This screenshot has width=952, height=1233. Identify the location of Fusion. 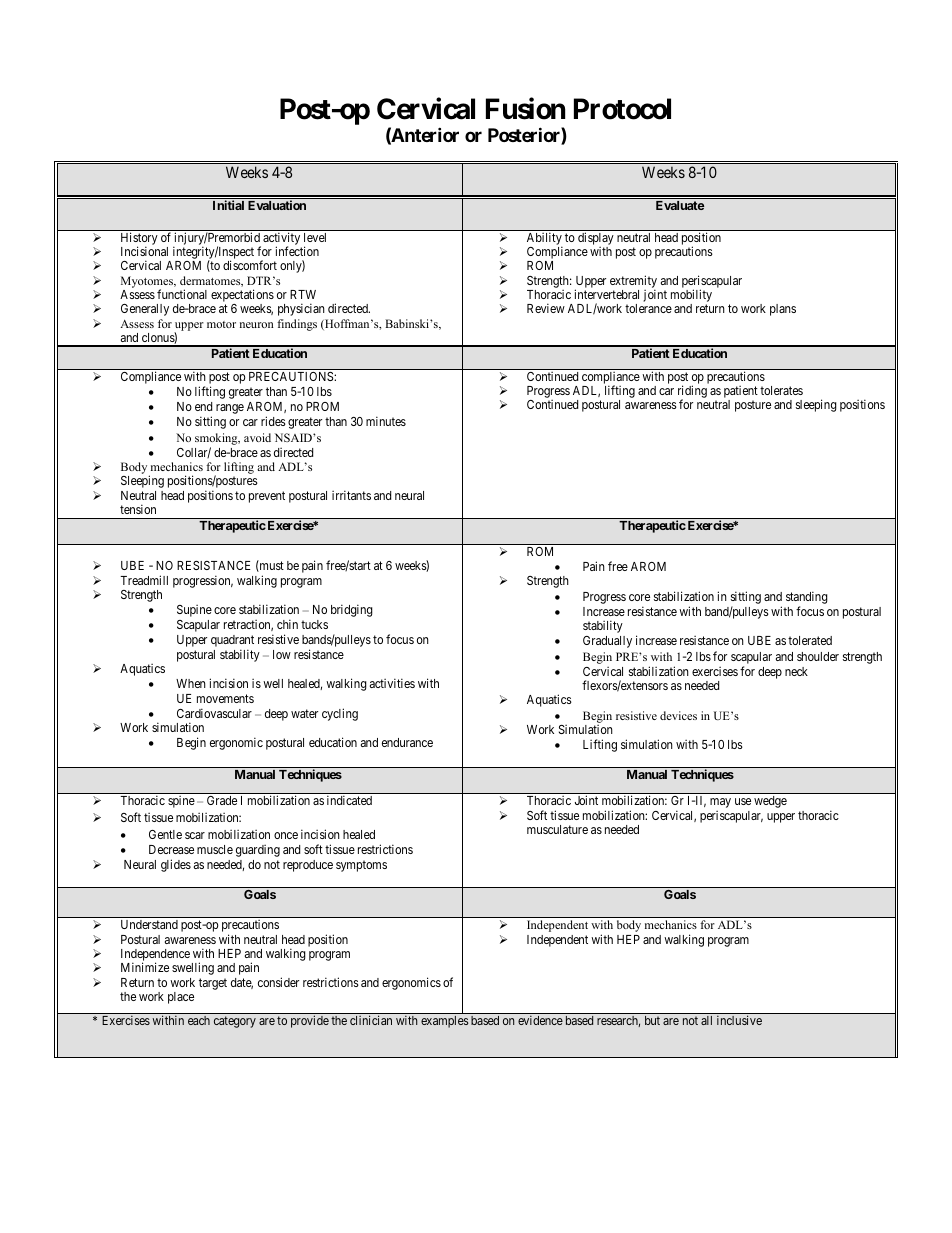
(525, 108).
